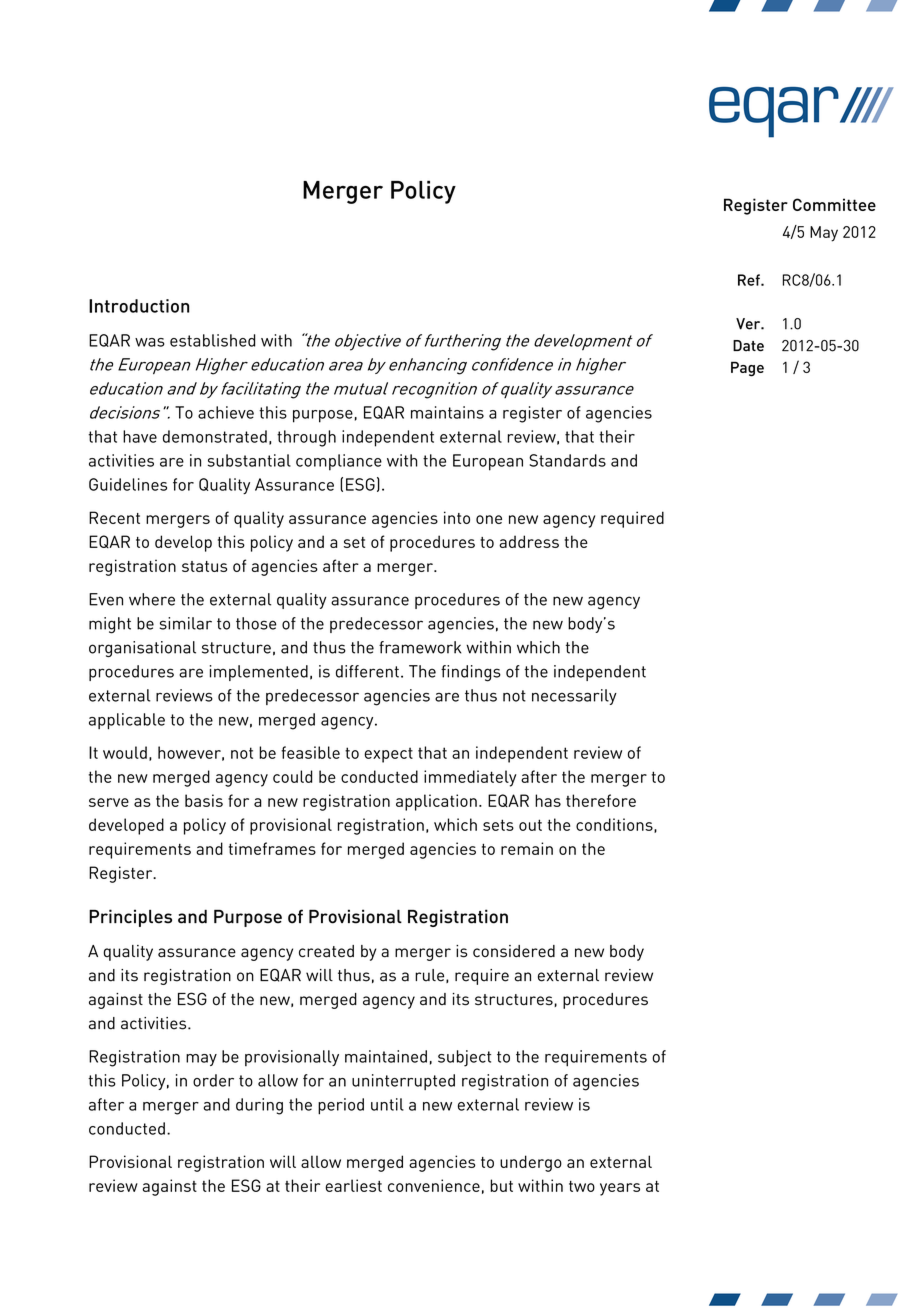 The height and width of the screenshot is (1308, 924). What do you see at coordinates (447, 412) in the screenshot?
I see `maintains` at bounding box center [447, 412].
